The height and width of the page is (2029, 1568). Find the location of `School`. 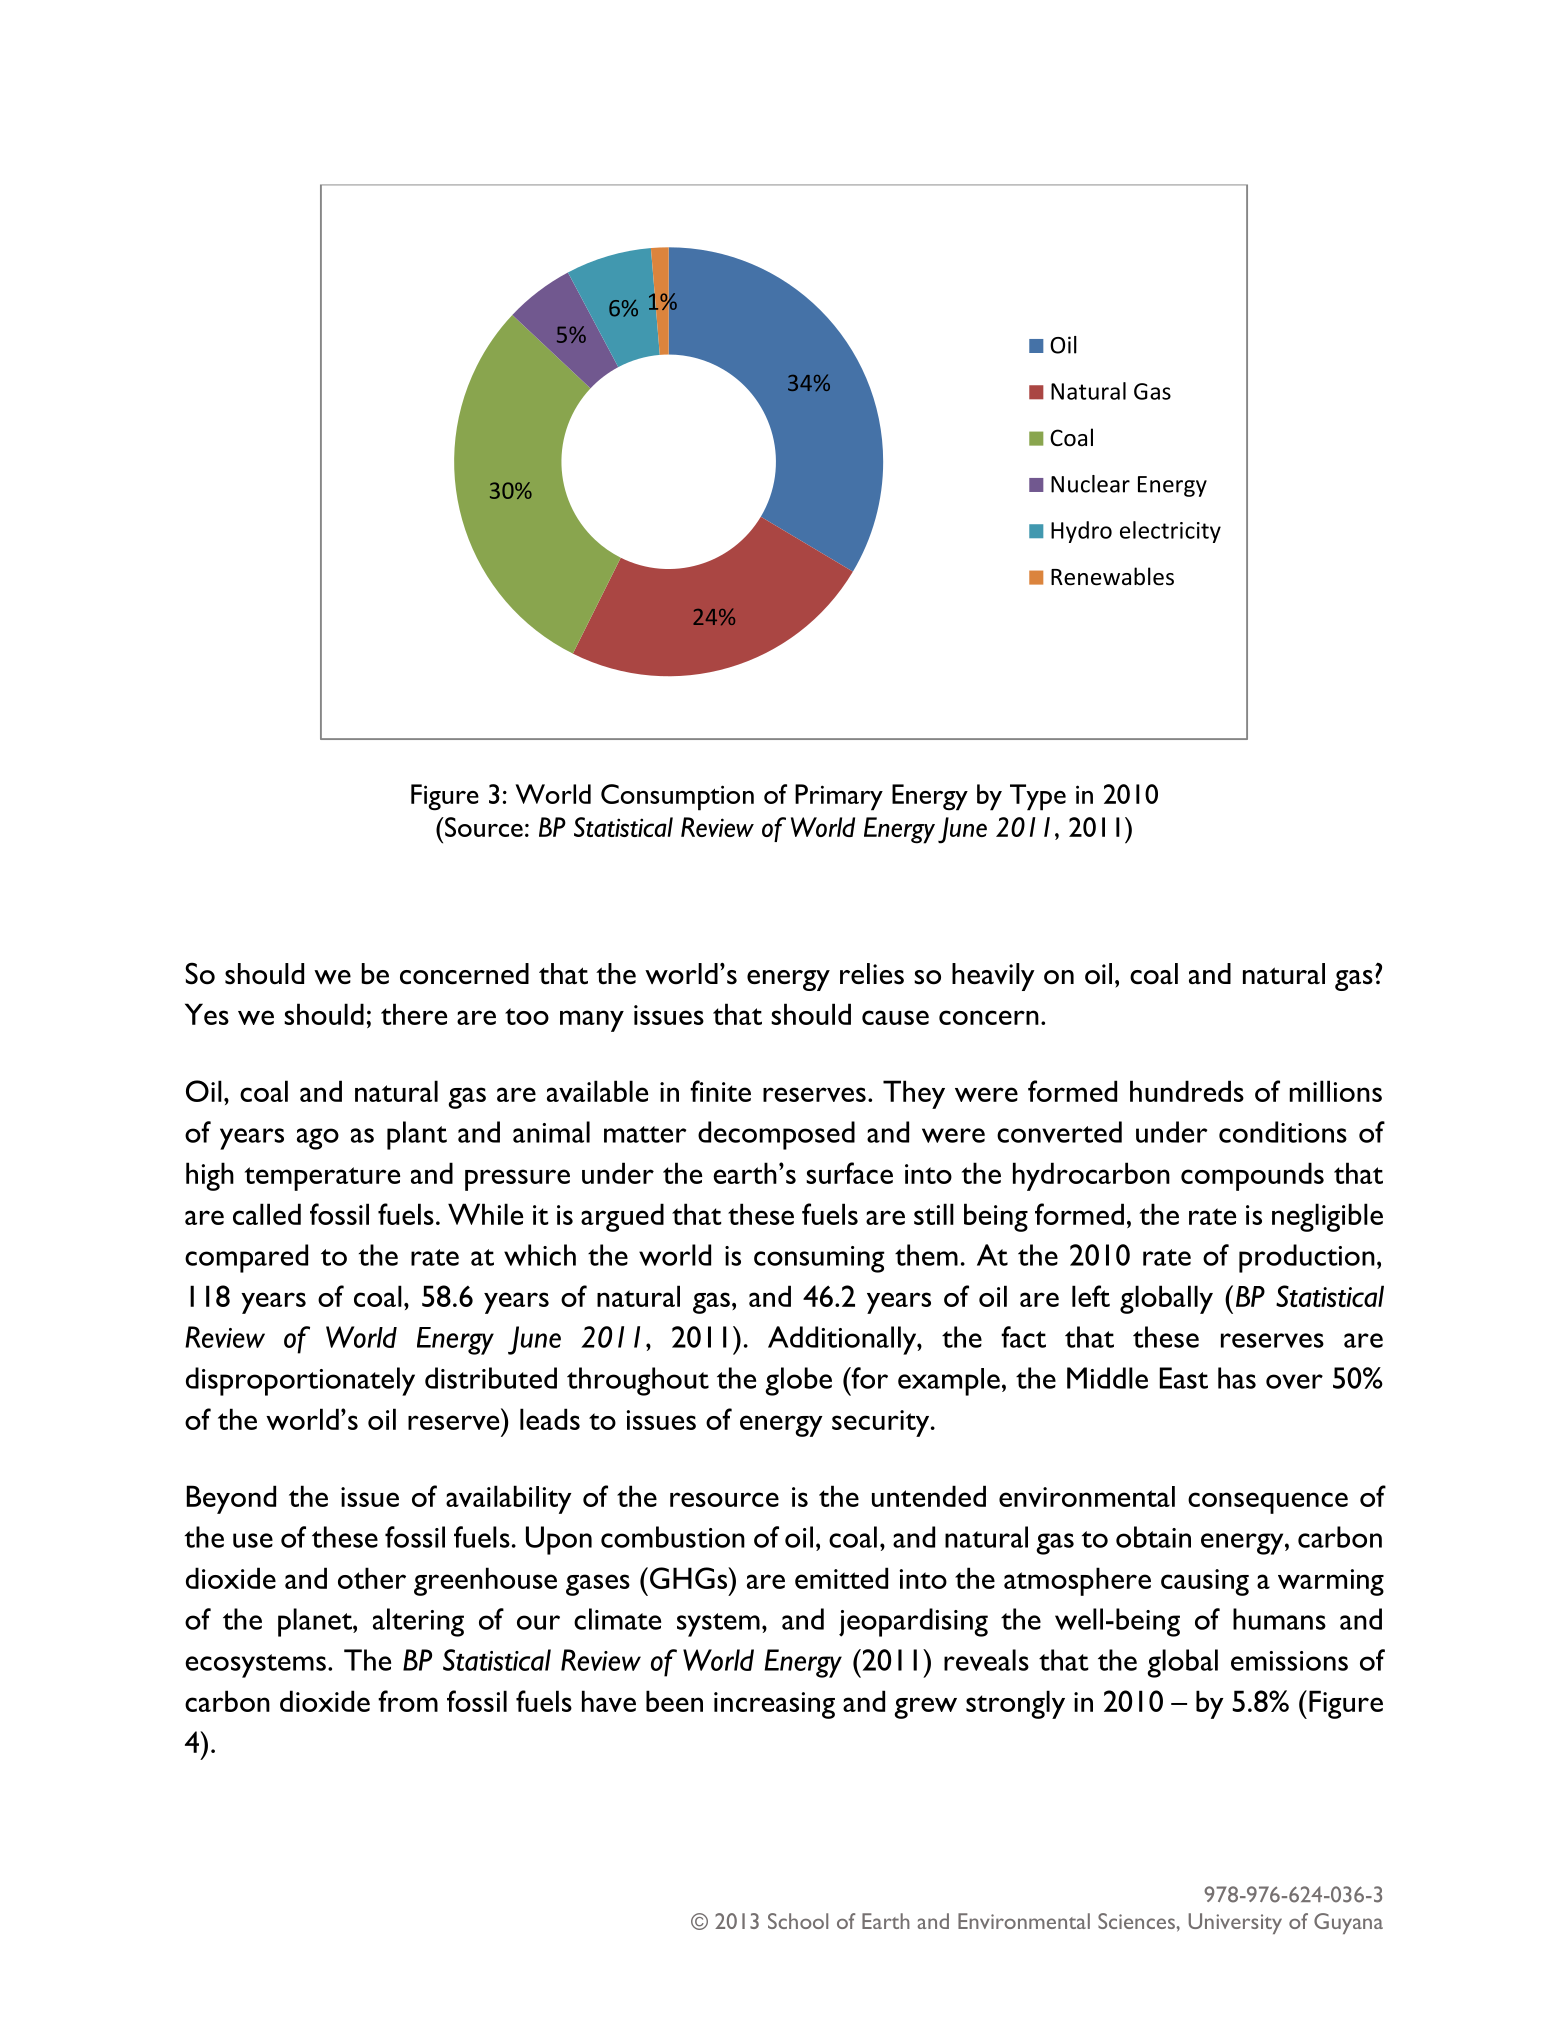

School is located at coordinates (798, 1921).
